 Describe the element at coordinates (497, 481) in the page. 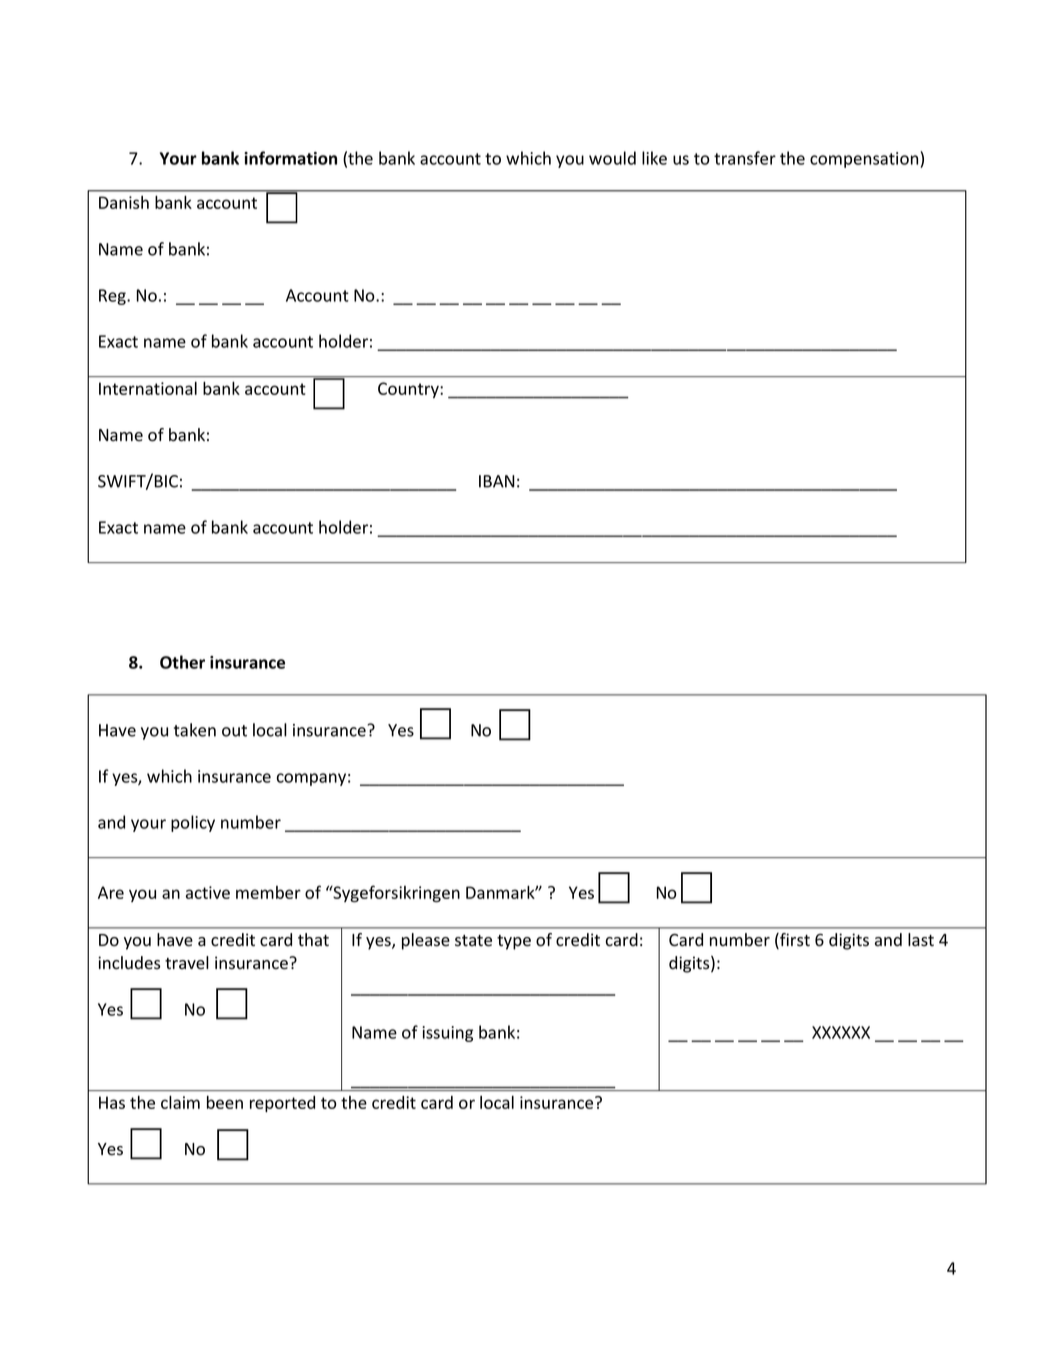

I see `IBAN` at that location.
